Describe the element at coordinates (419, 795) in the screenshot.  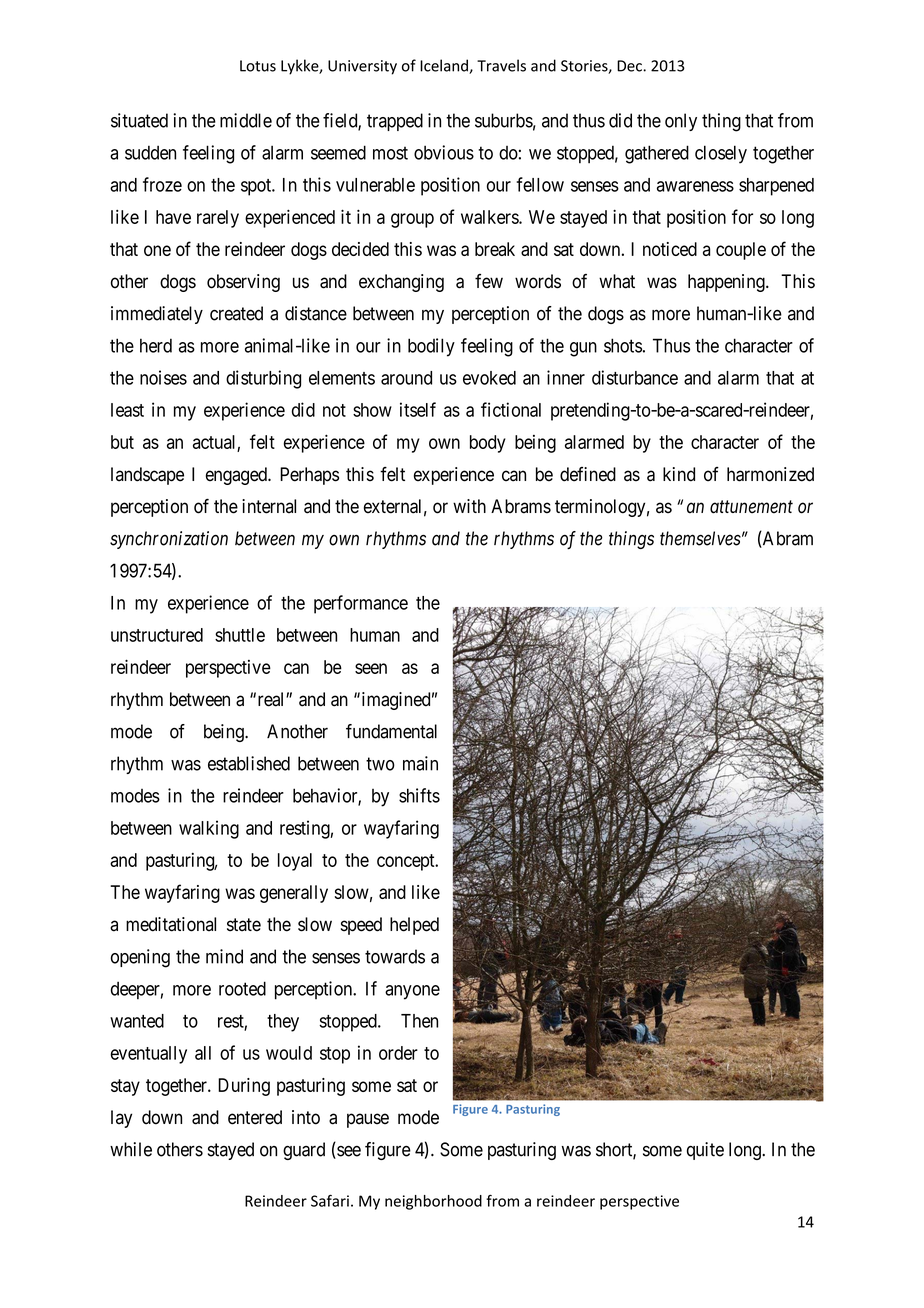
I see `shifts` at that location.
